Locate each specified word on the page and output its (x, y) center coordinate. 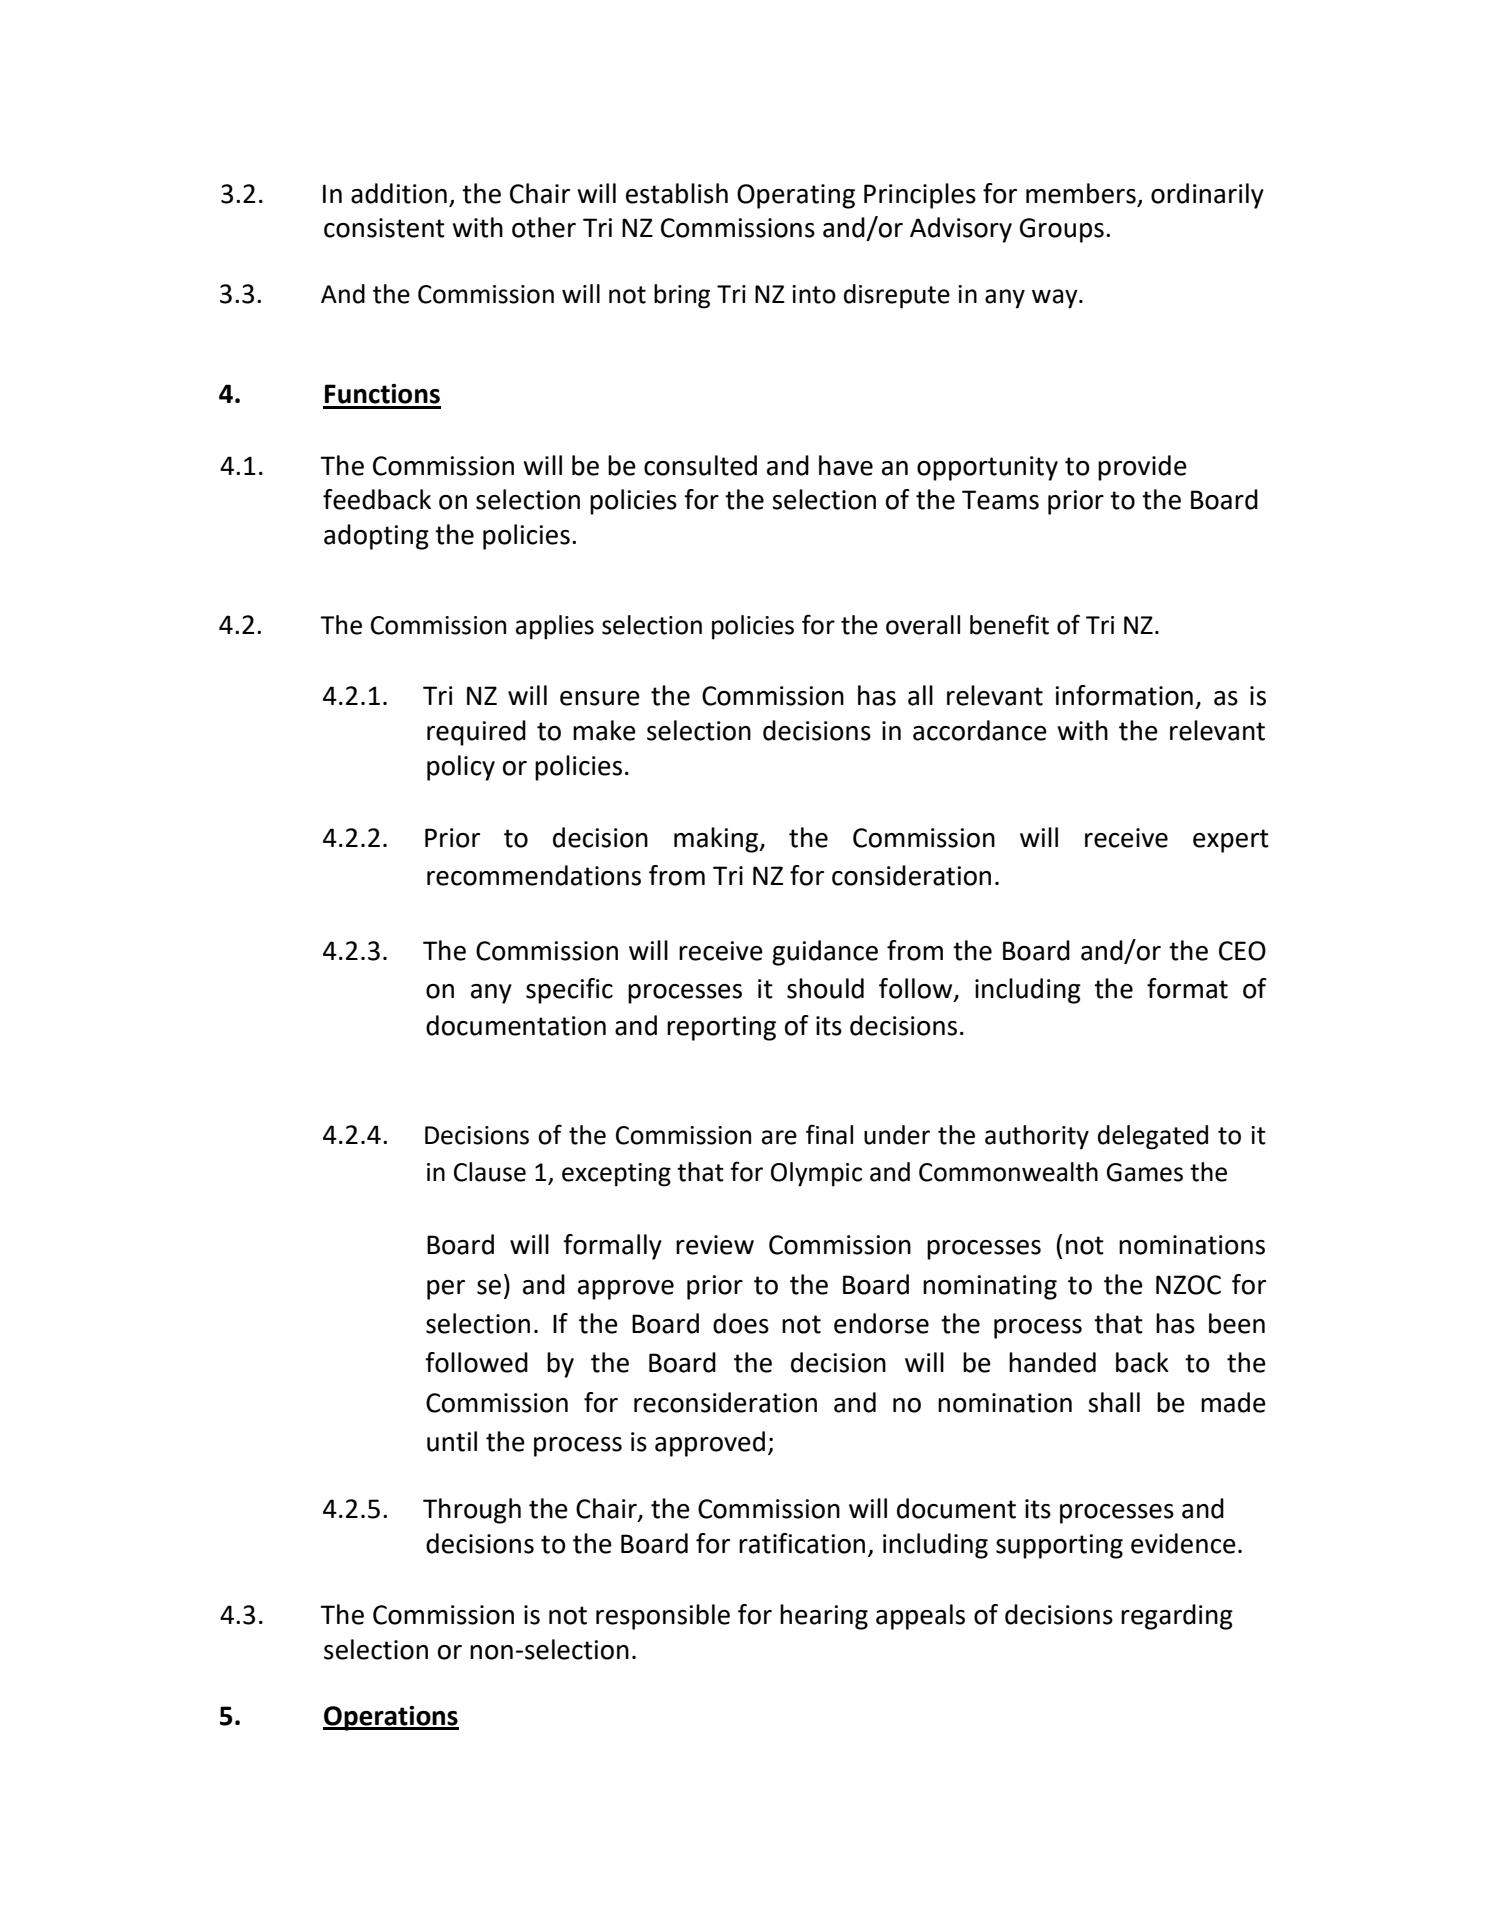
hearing (824, 1617)
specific (569, 991)
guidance (825, 953)
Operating (796, 196)
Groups (1062, 230)
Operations (391, 1718)
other (544, 227)
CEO (1242, 951)
